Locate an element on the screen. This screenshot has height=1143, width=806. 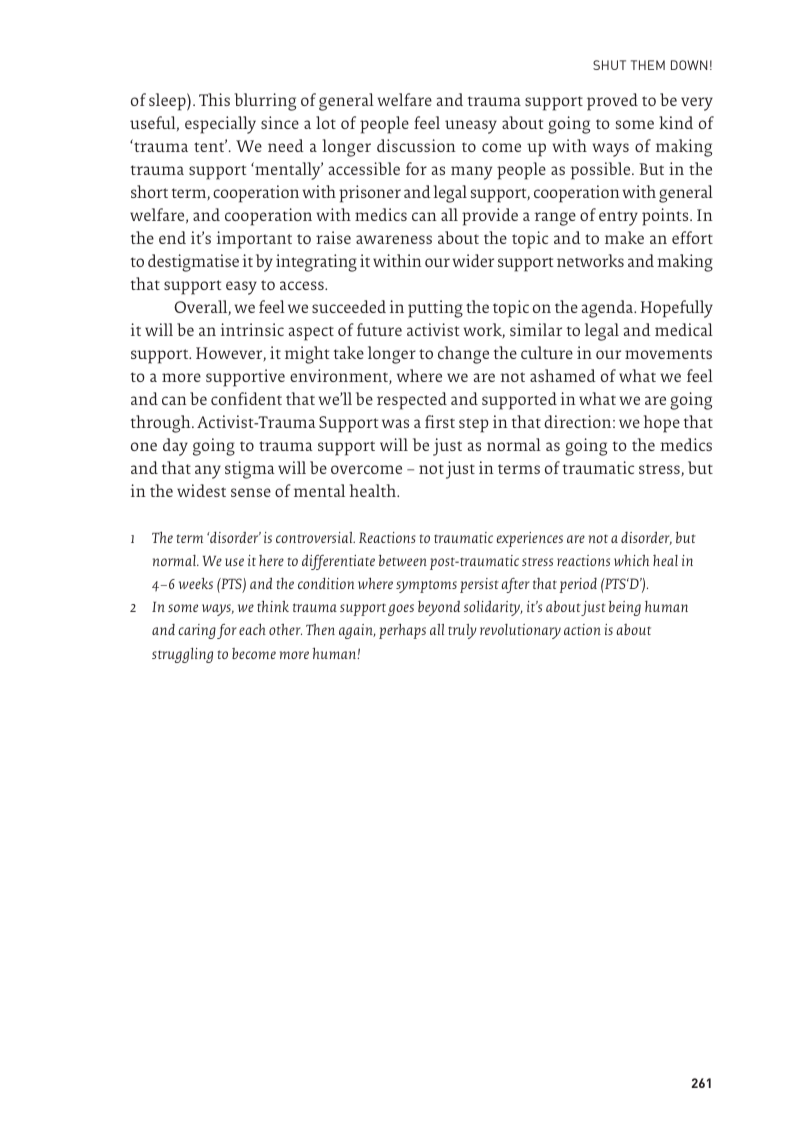
discussion is located at coordinates (416, 145).
